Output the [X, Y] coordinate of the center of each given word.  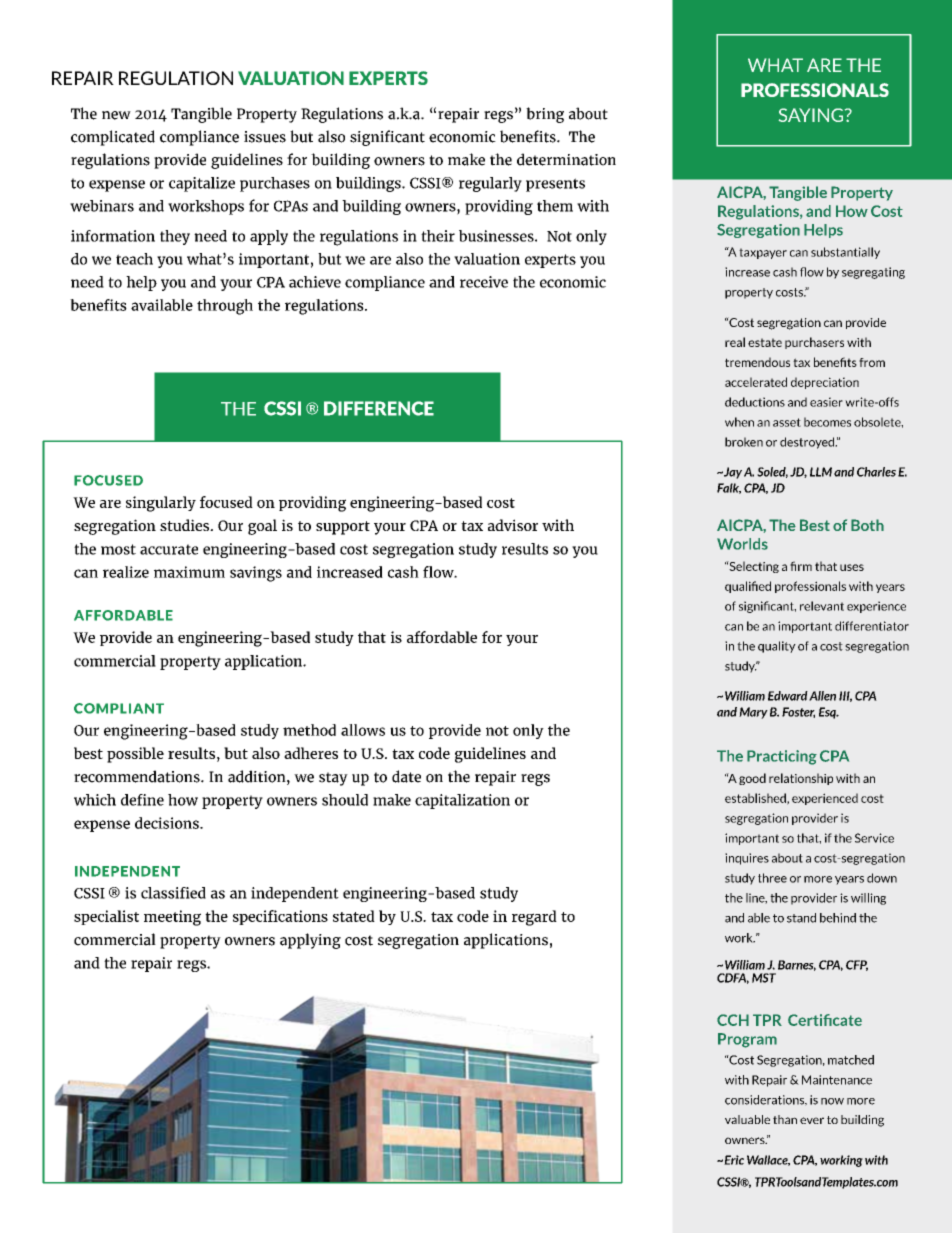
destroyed [808, 443]
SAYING [812, 115]
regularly [490, 184]
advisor [513, 525]
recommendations [138, 776]
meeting [172, 918]
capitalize [202, 184]
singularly [161, 504]
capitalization [462, 801]
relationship [801, 779]
